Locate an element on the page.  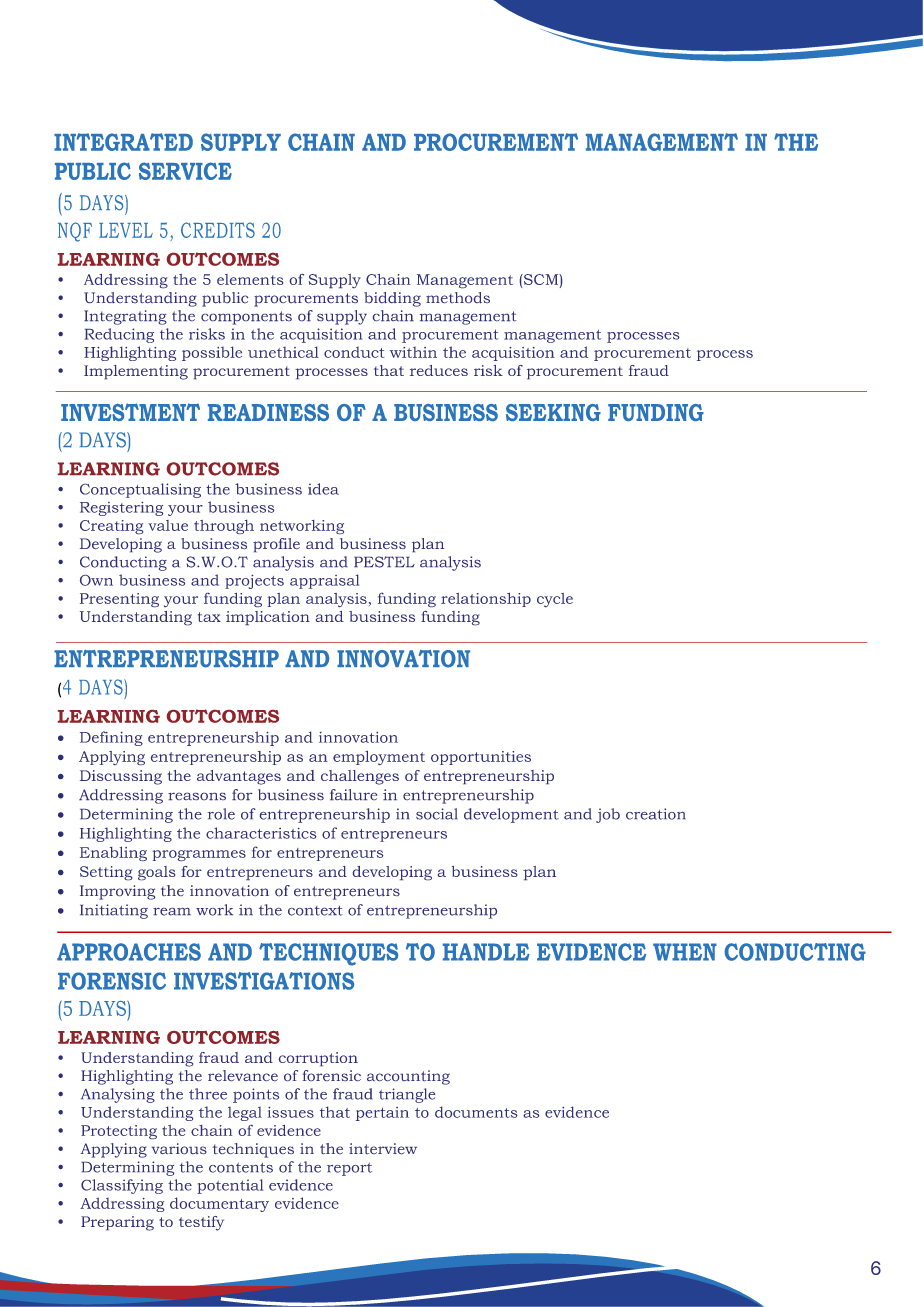
idea is located at coordinates (323, 489).
